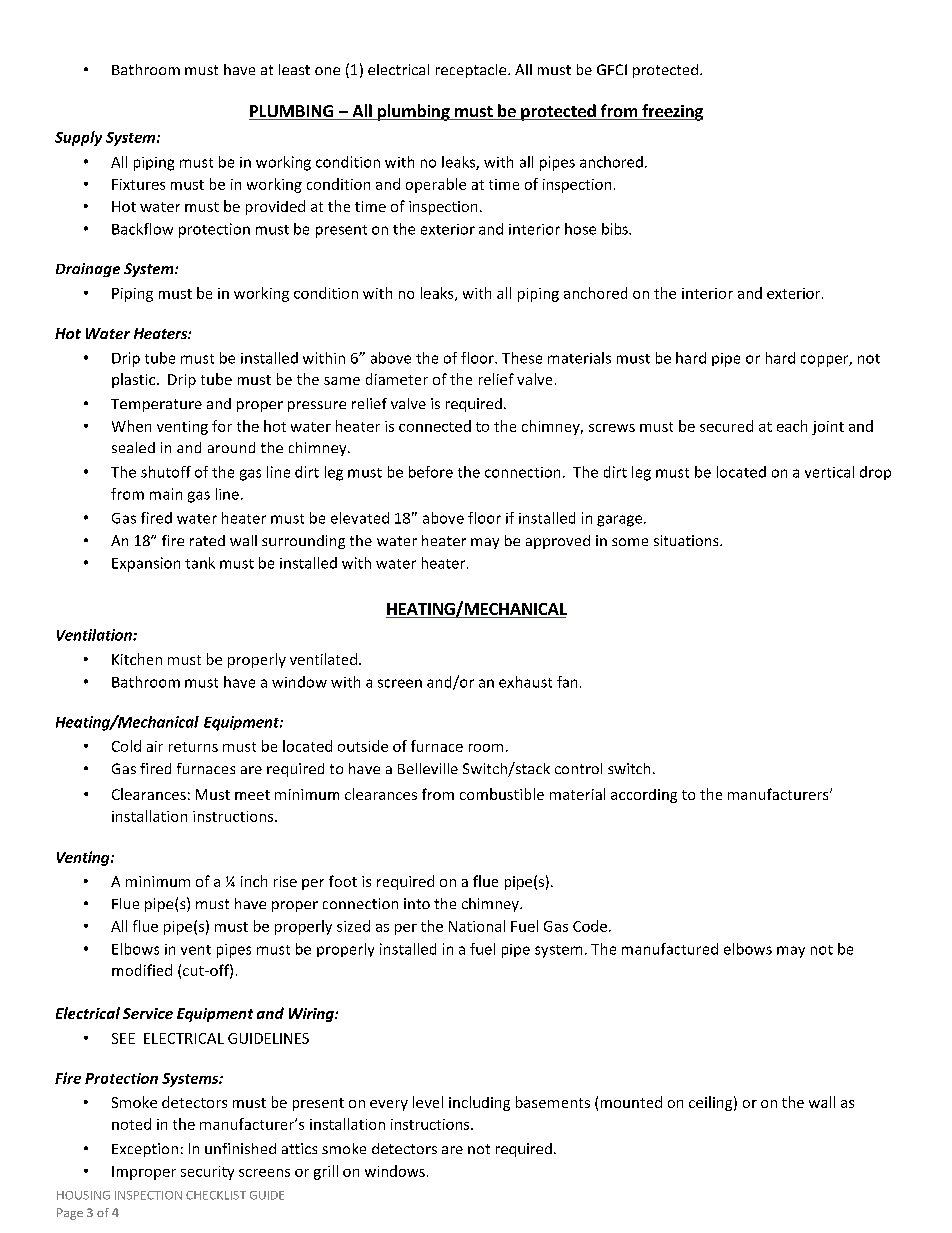  Describe the element at coordinates (137, 659) in the document. I see `Kitchen` at that location.
